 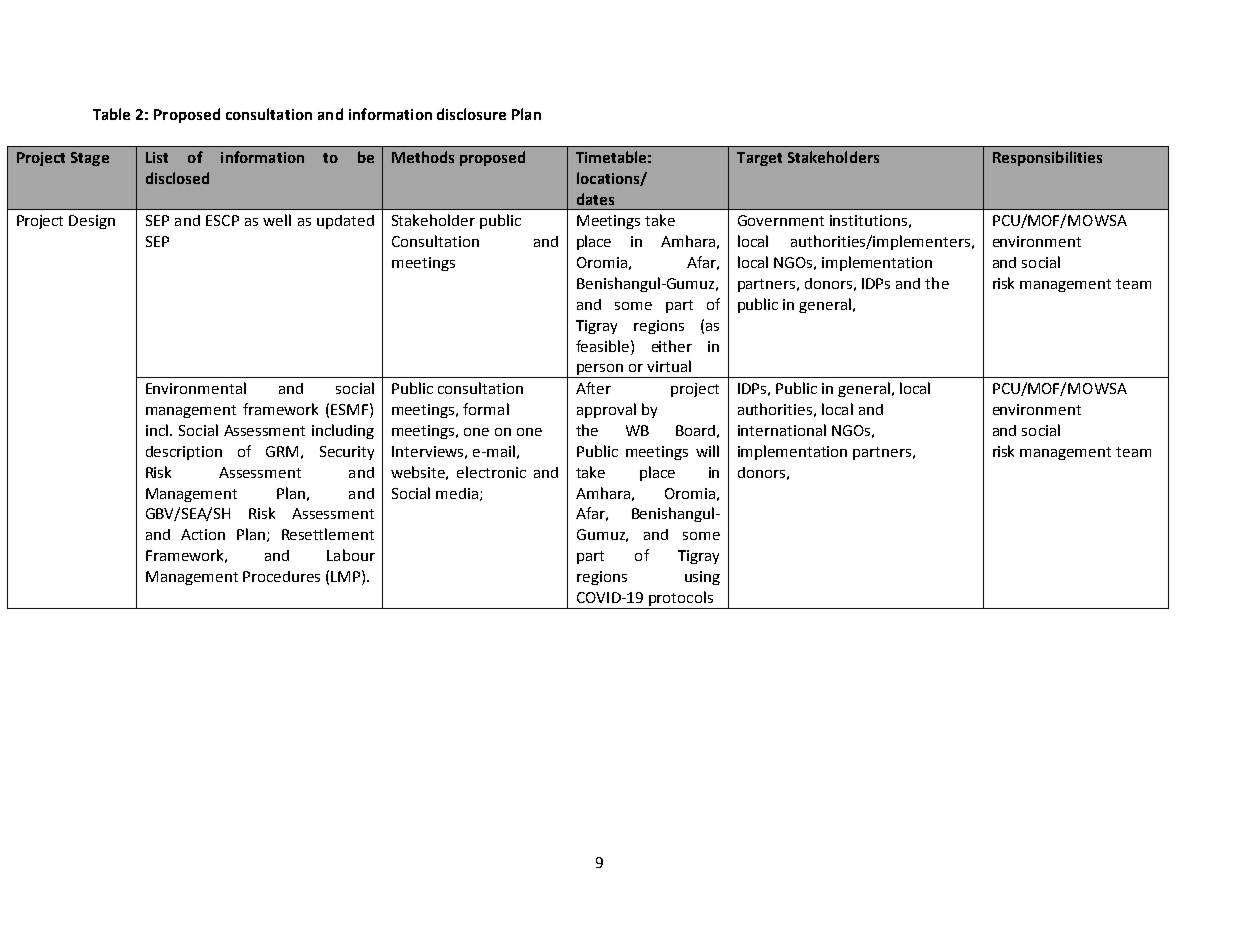 What do you see at coordinates (281, 576) in the page?
I see `Procedures` at bounding box center [281, 576].
